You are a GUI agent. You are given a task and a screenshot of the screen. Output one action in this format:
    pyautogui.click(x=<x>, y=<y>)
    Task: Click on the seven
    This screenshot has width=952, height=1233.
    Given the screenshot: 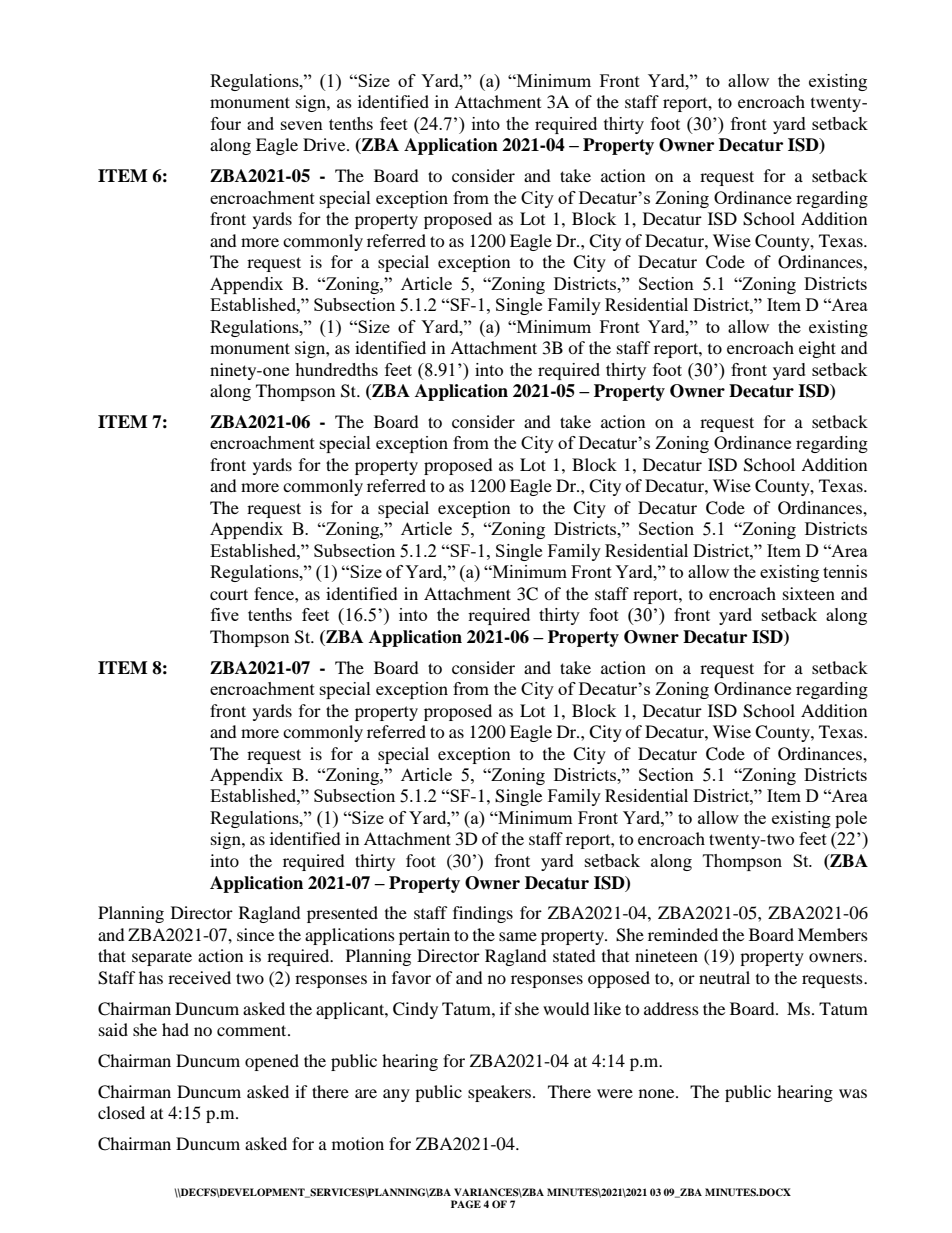 What is the action you would take?
    pyautogui.click(x=302, y=125)
